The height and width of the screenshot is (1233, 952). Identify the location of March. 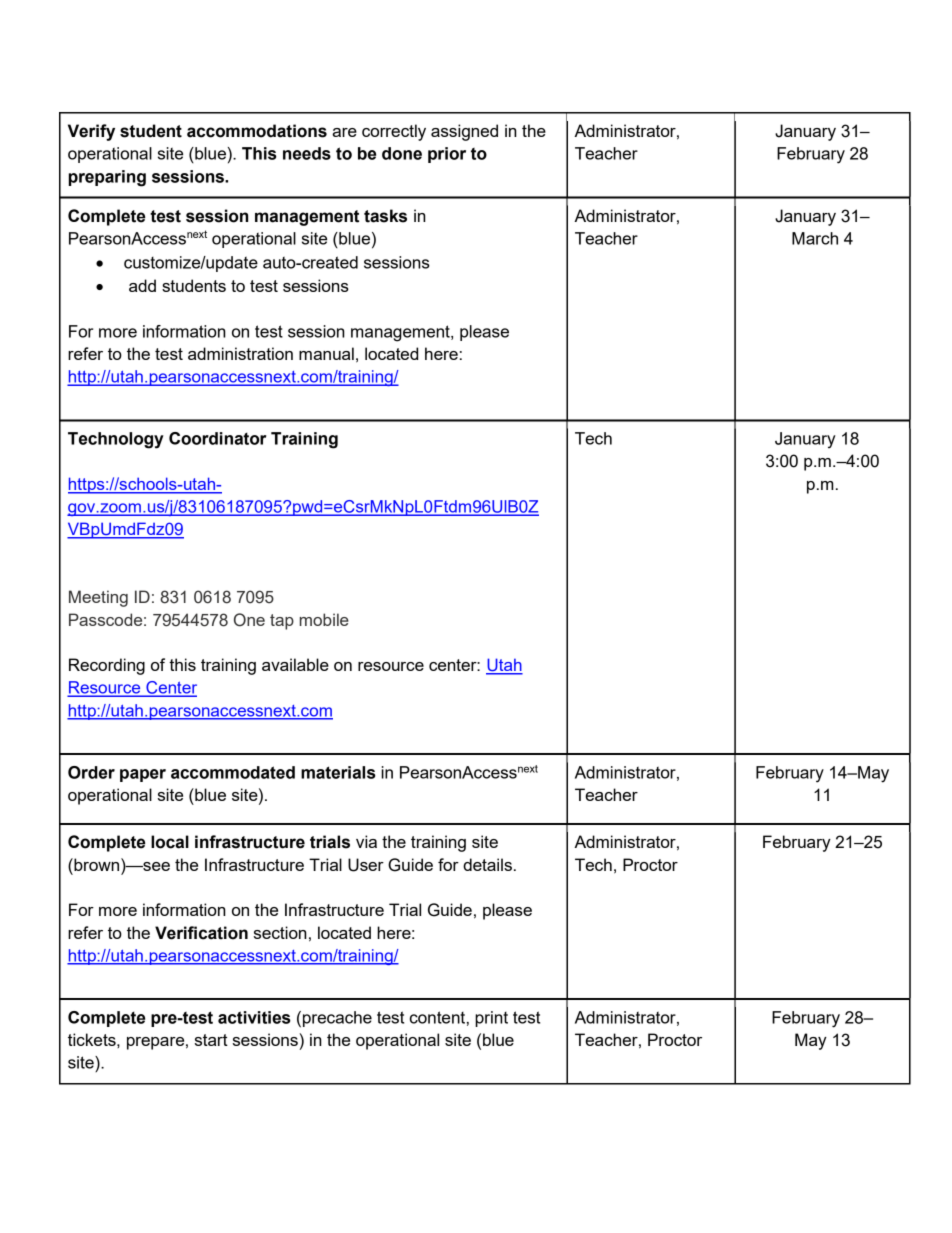
(815, 238).
